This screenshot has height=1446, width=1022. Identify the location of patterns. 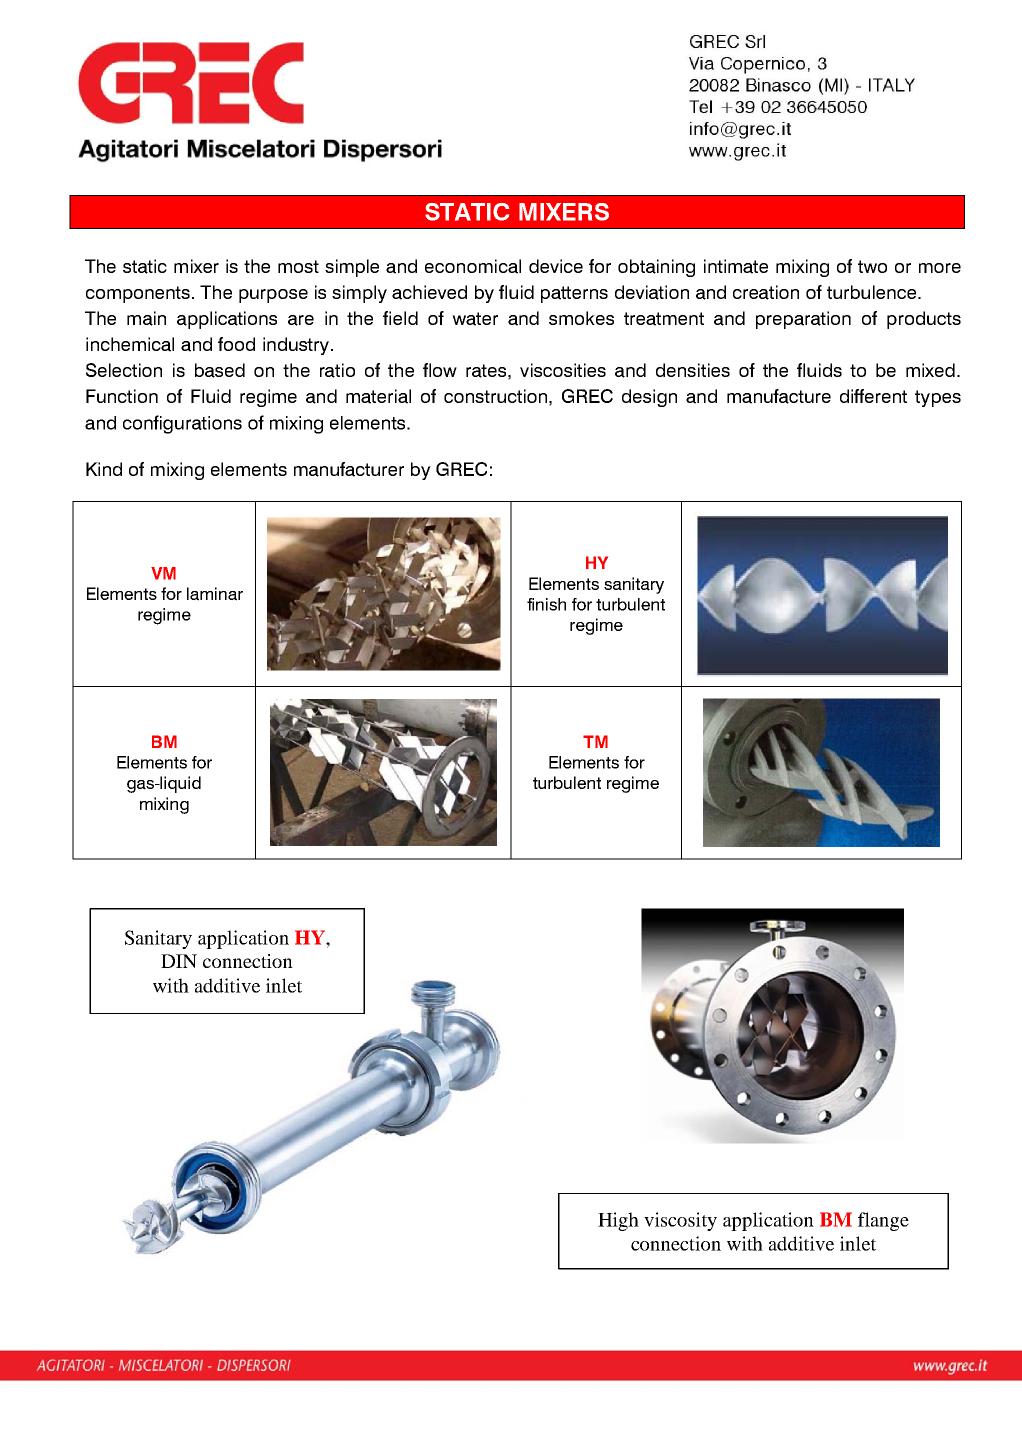
(574, 294).
